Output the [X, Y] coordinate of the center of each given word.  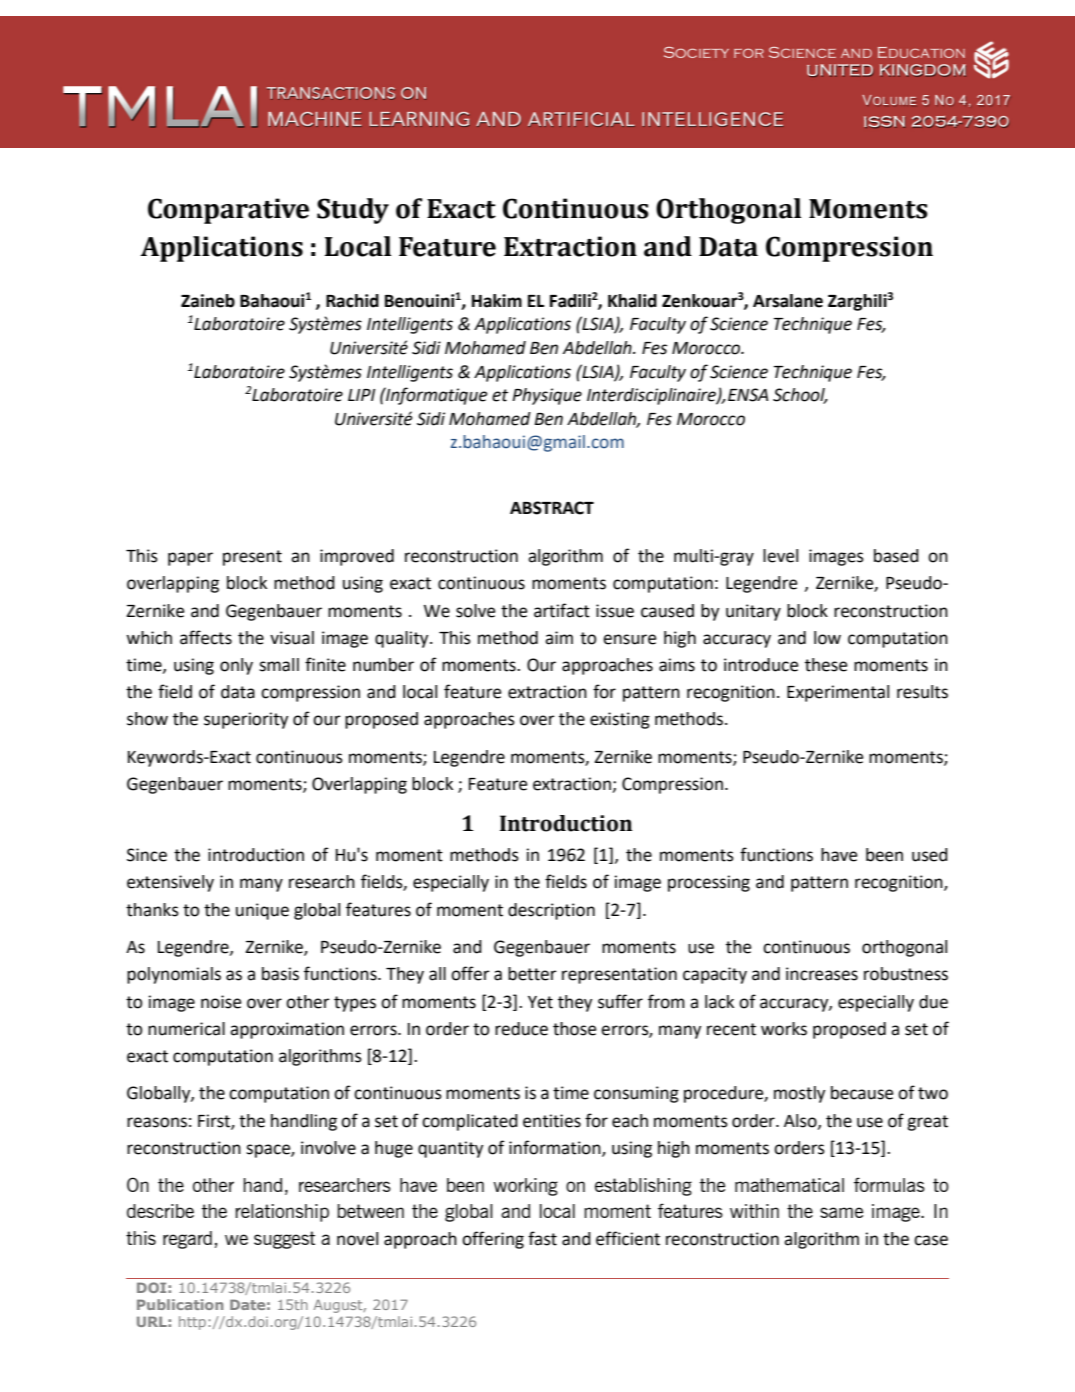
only [236, 666]
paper [190, 559]
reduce [521, 1029]
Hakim [497, 301]
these [826, 665]
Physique [547, 396]
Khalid [632, 301]
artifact [562, 610]
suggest [284, 1240]
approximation [287, 1030]
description [551, 911]
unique [262, 911]
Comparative [228, 211]
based [896, 556]
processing [709, 883]
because [862, 1093]
